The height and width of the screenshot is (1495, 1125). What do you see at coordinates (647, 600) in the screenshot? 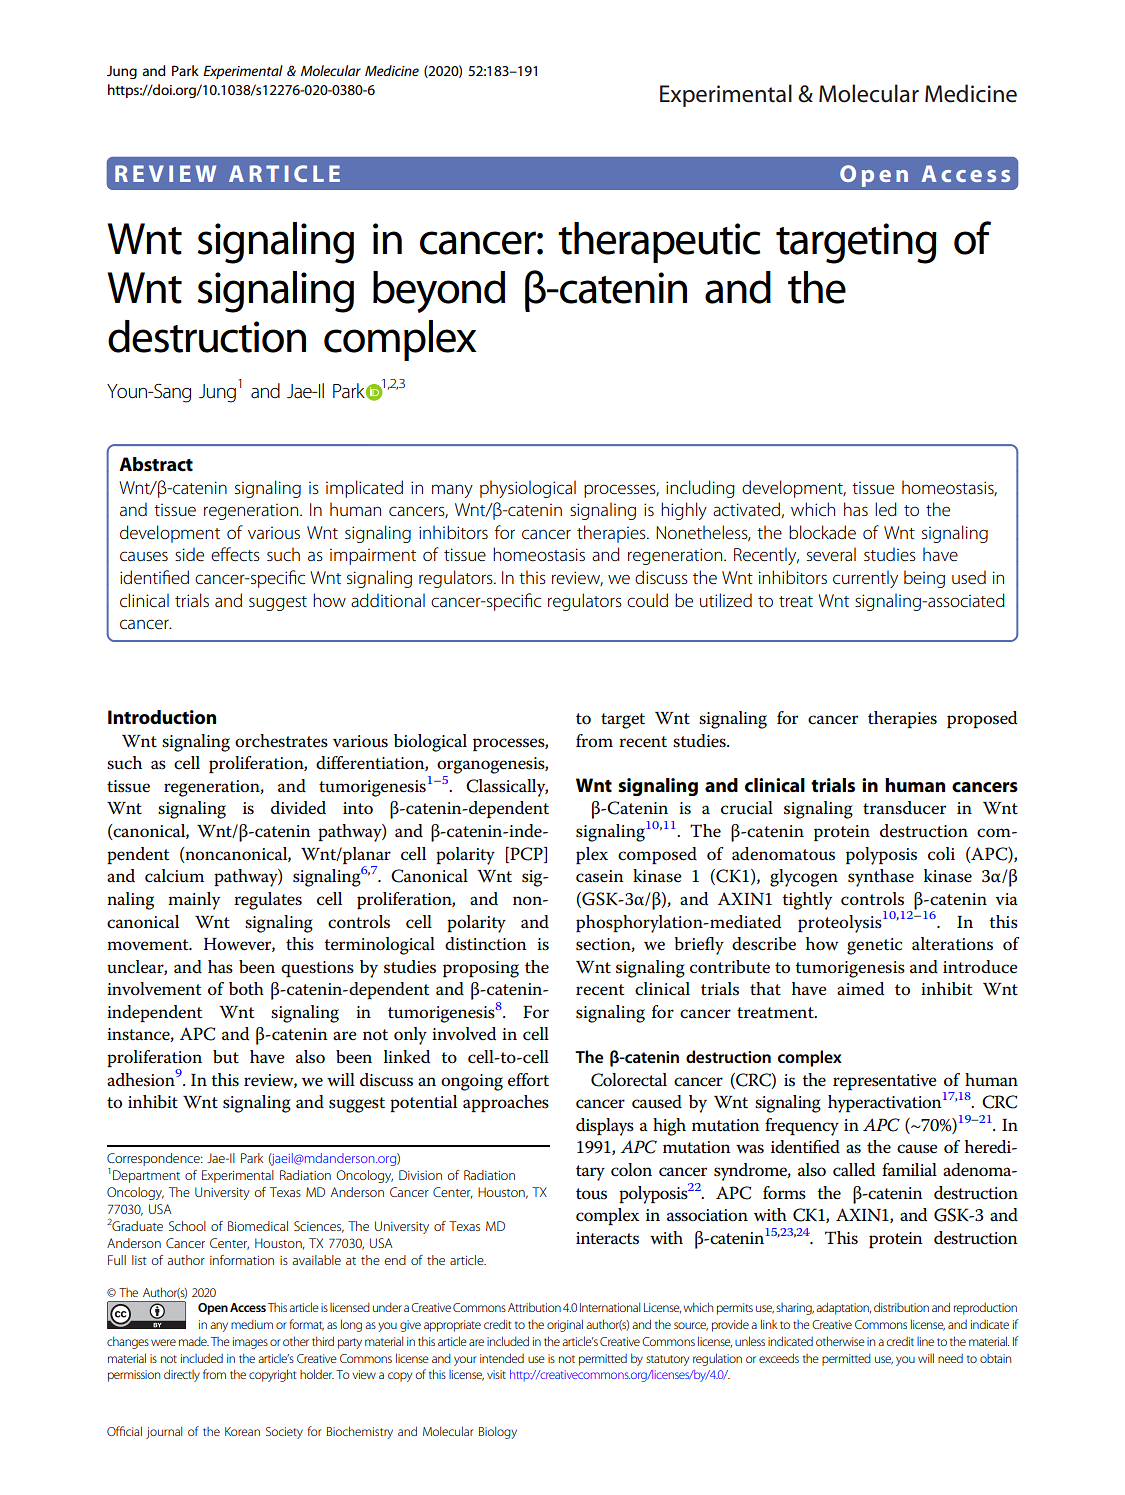
I see `could` at bounding box center [647, 600].
